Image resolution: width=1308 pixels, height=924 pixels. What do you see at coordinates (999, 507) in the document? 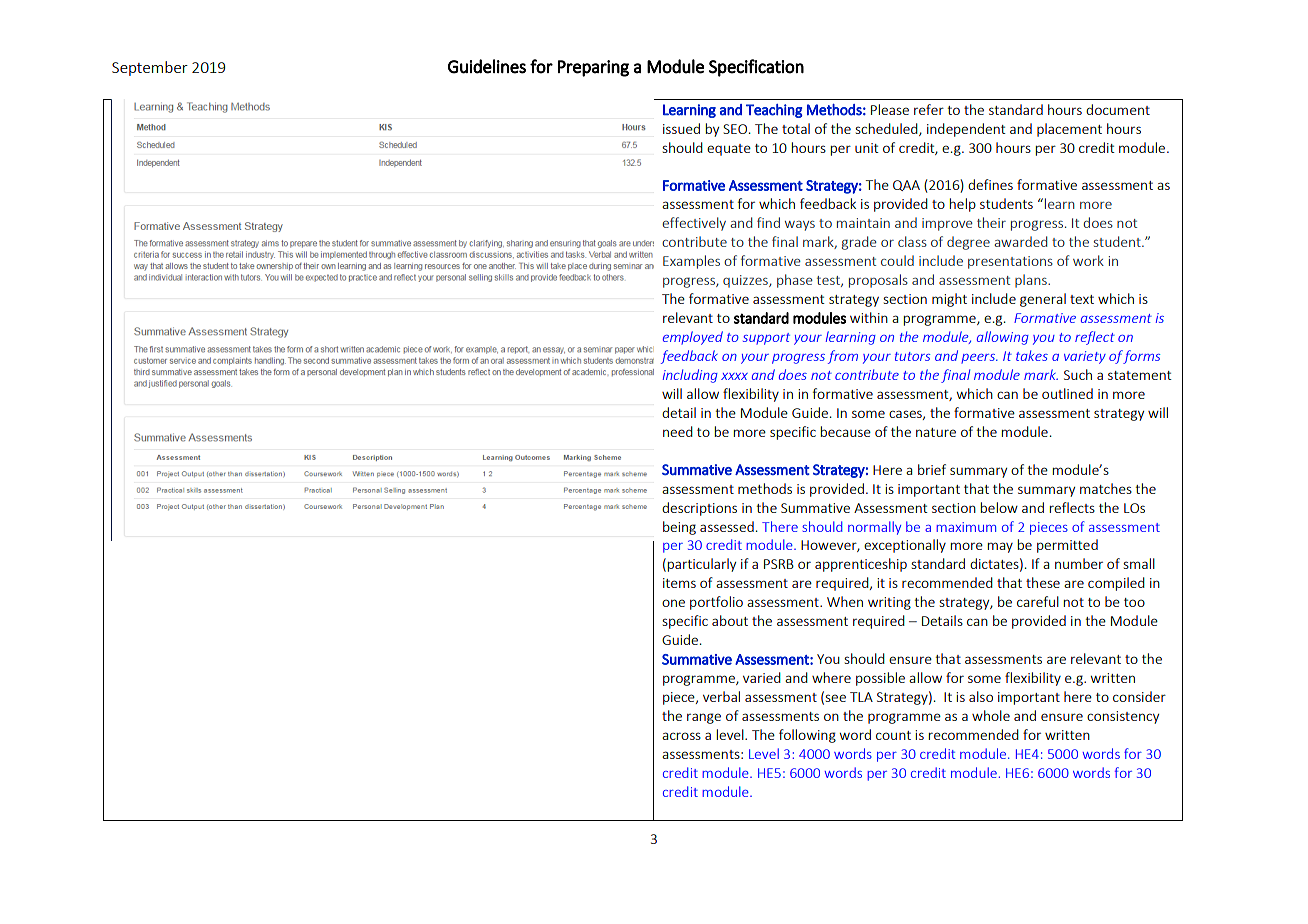
I see `below` at bounding box center [999, 507].
